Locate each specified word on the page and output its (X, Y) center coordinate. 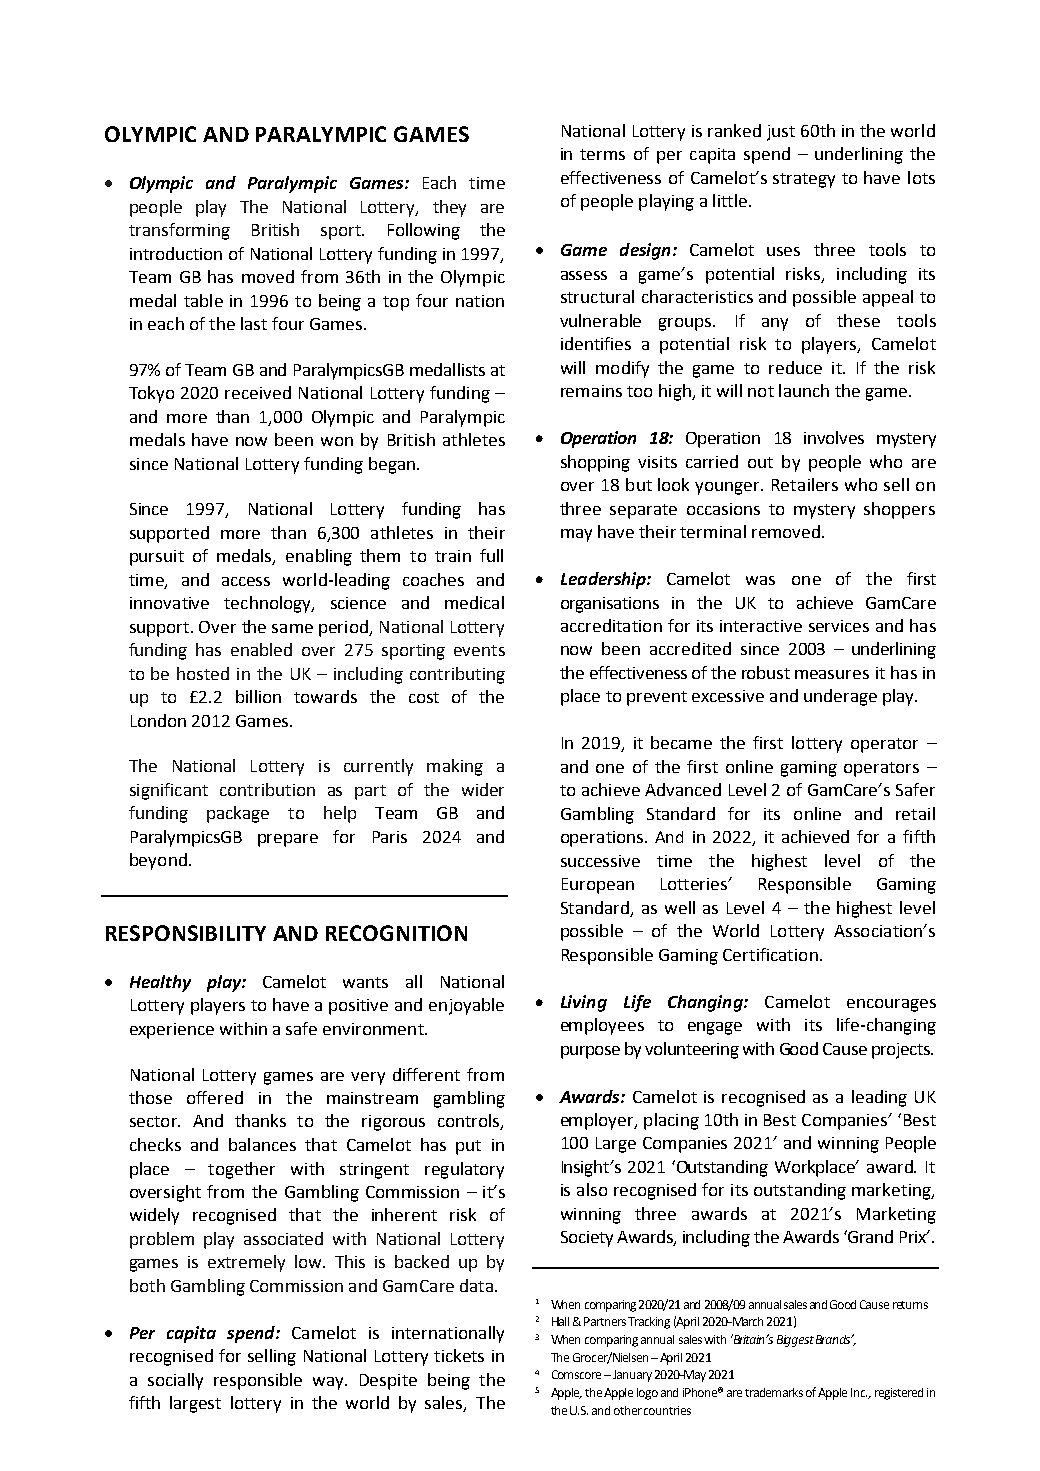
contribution (267, 789)
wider (483, 789)
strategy (804, 180)
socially (175, 1381)
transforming (179, 231)
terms (602, 154)
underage (840, 697)
